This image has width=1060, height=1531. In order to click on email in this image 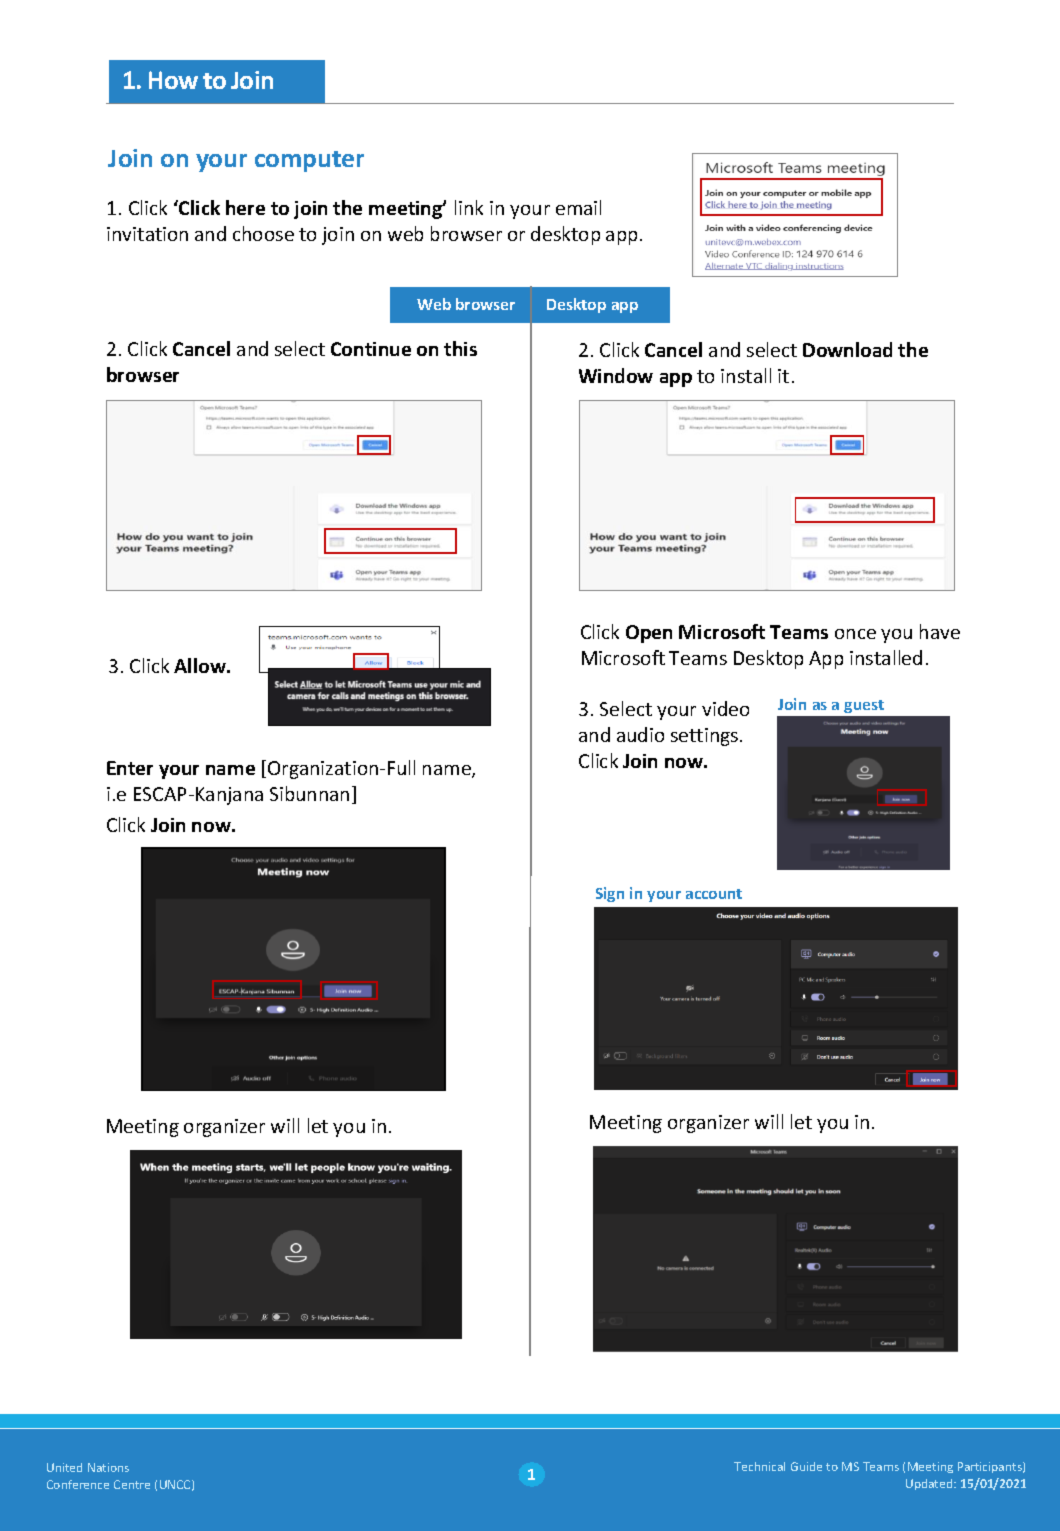, I will do `click(578, 207)`.
